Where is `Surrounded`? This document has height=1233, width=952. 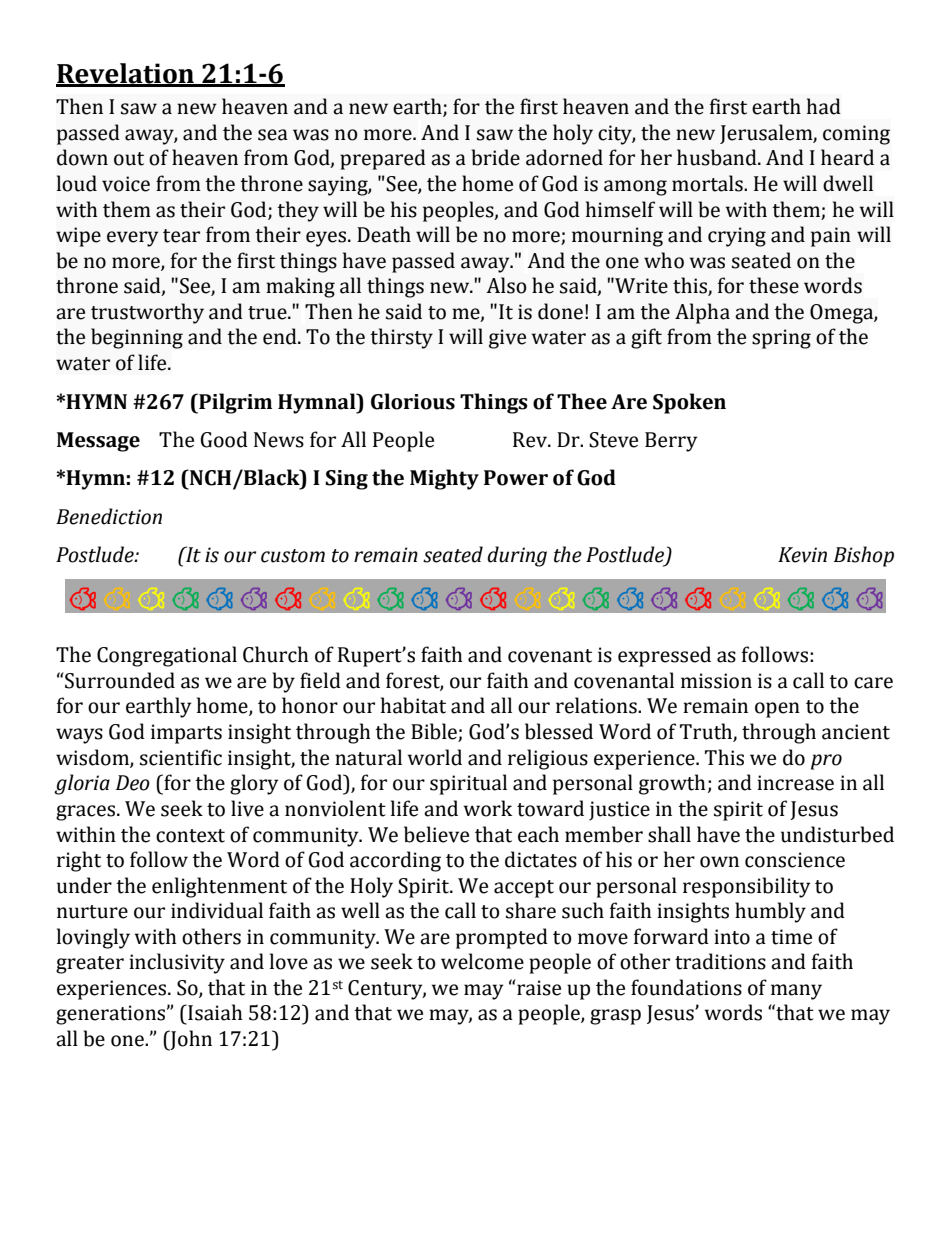 Surrounded is located at coordinates (120, 680).
